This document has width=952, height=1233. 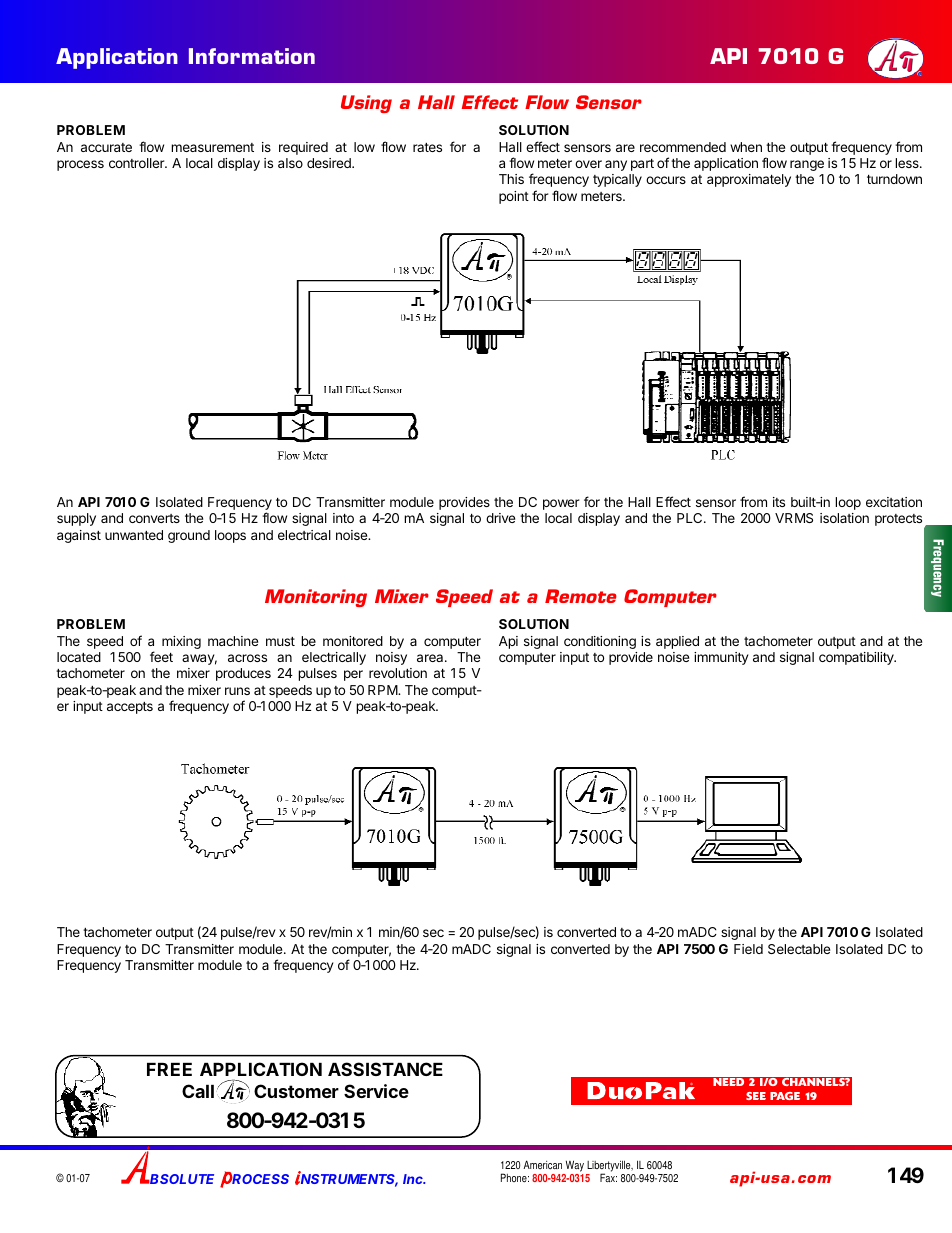 What do you see at coordinates (383, 690) in the document?
I see `RPM` at bounding box center [383, 690].
